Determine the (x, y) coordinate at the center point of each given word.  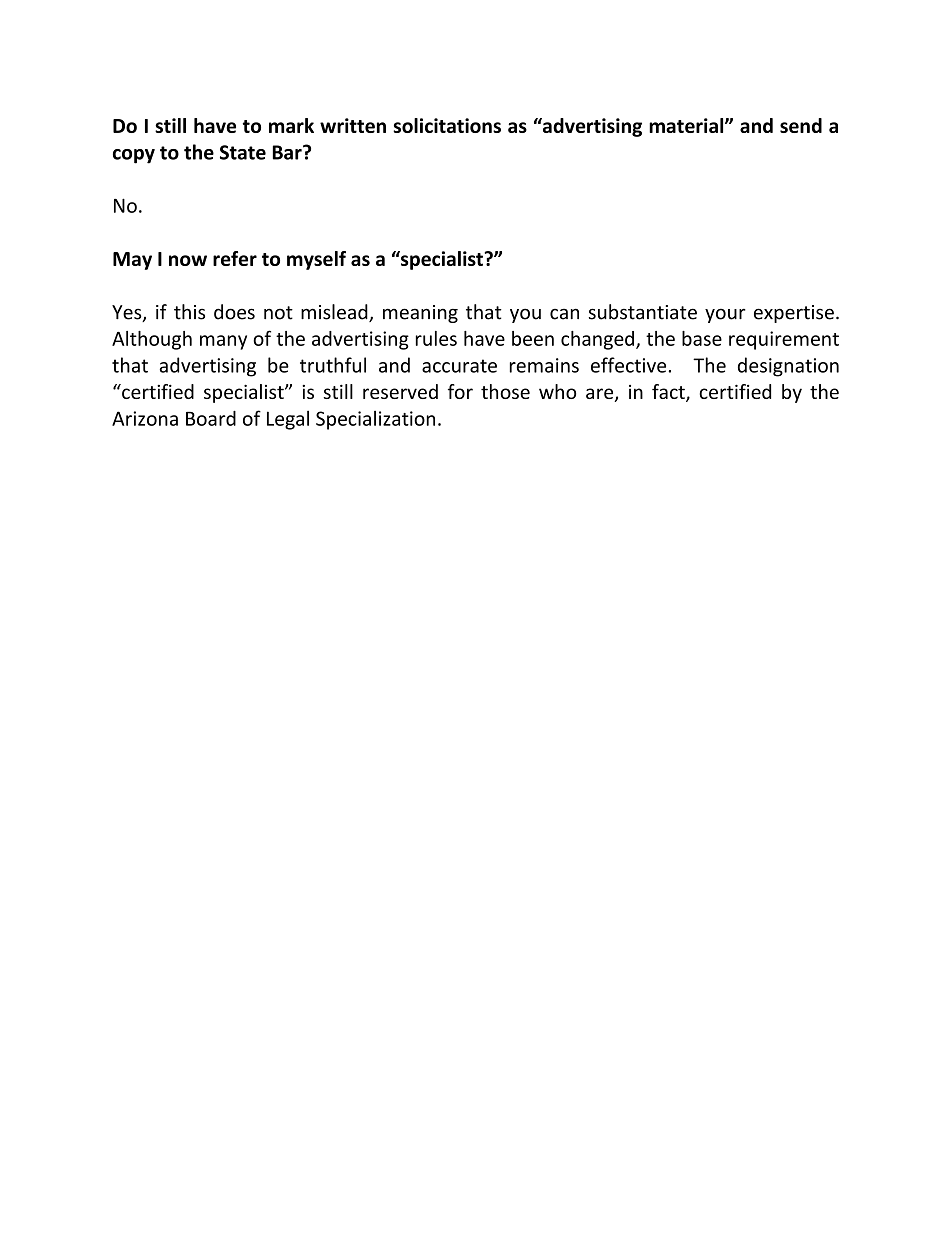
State (243, 152)
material (687, 125)
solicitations (447, 125)
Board (211, 418)
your (725, 315)
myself (316, 260)
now (188, 260)
